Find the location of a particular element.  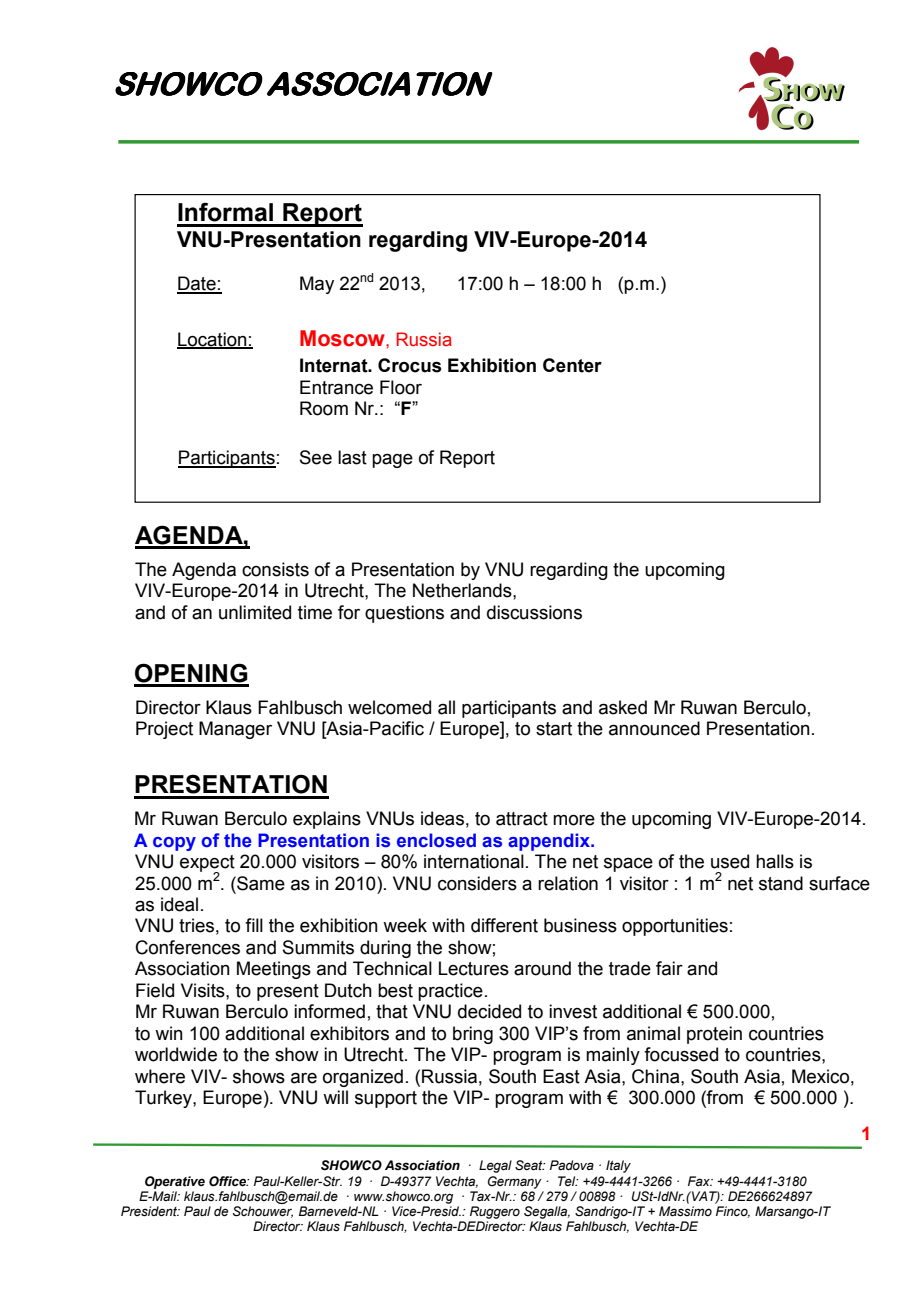

Center is located at coordinates (572, 365).
